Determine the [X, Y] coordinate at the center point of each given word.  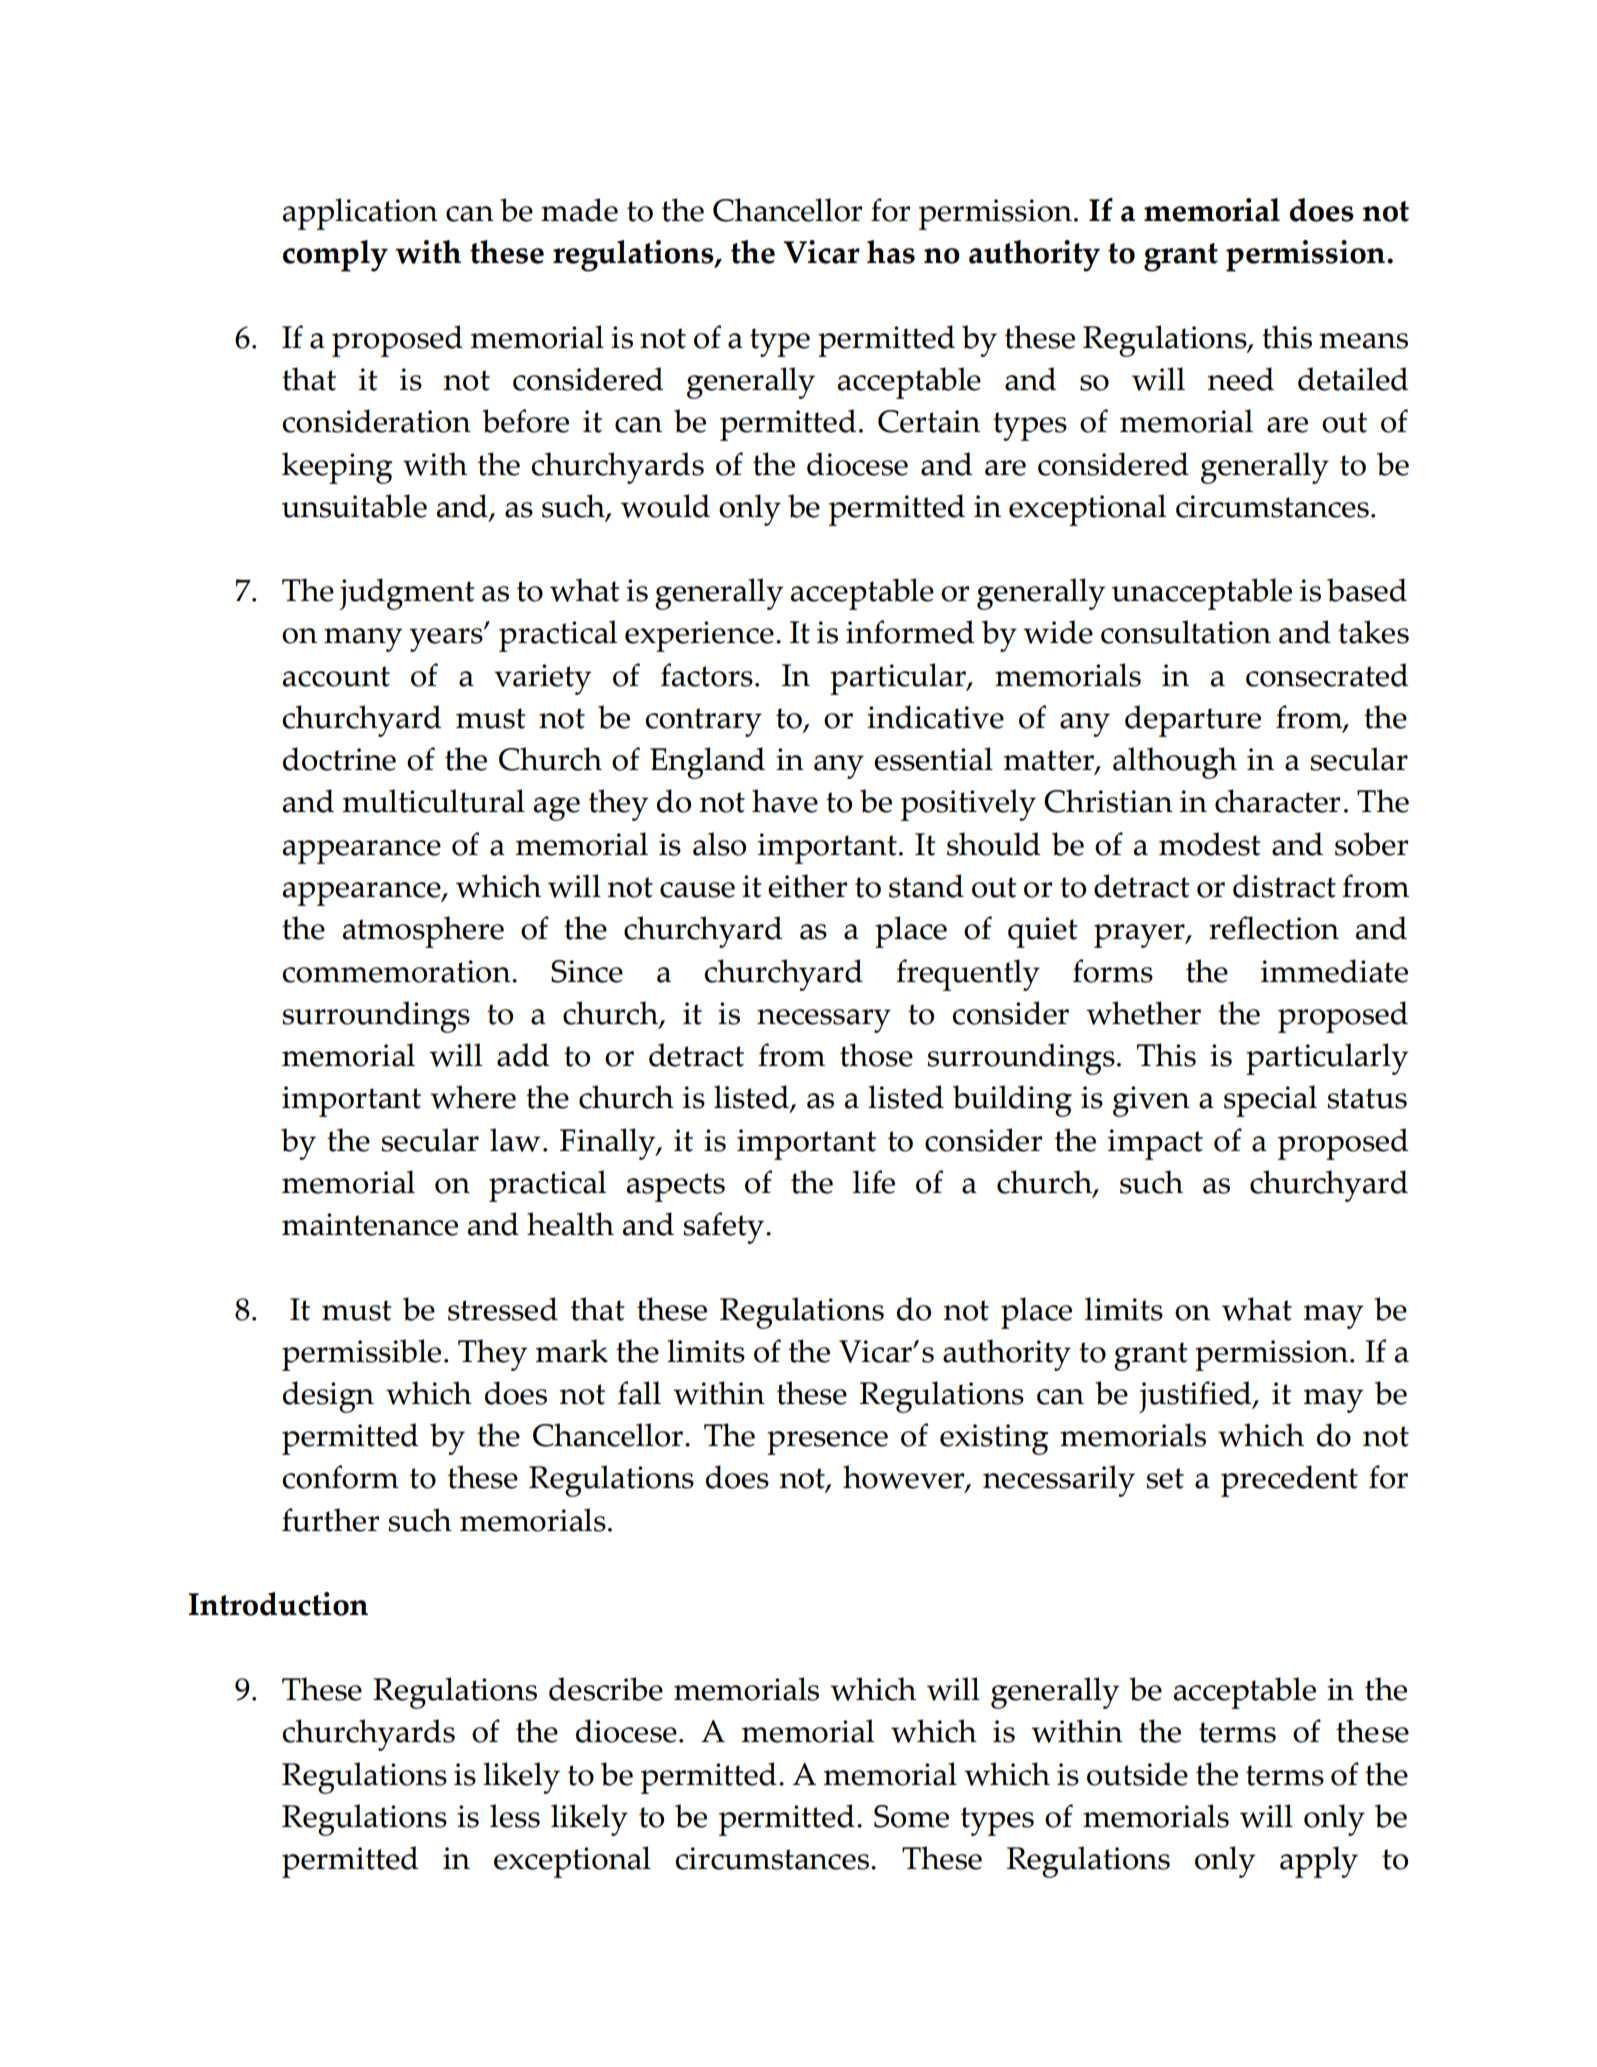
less [515, 1816]
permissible [361, 1355]
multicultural [434, 801]
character [1277, 801]
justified [1196, 1397]
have [785, 801]
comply [335, 256]
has [891, 252]
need [1241, 379]
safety [723, 1228]
